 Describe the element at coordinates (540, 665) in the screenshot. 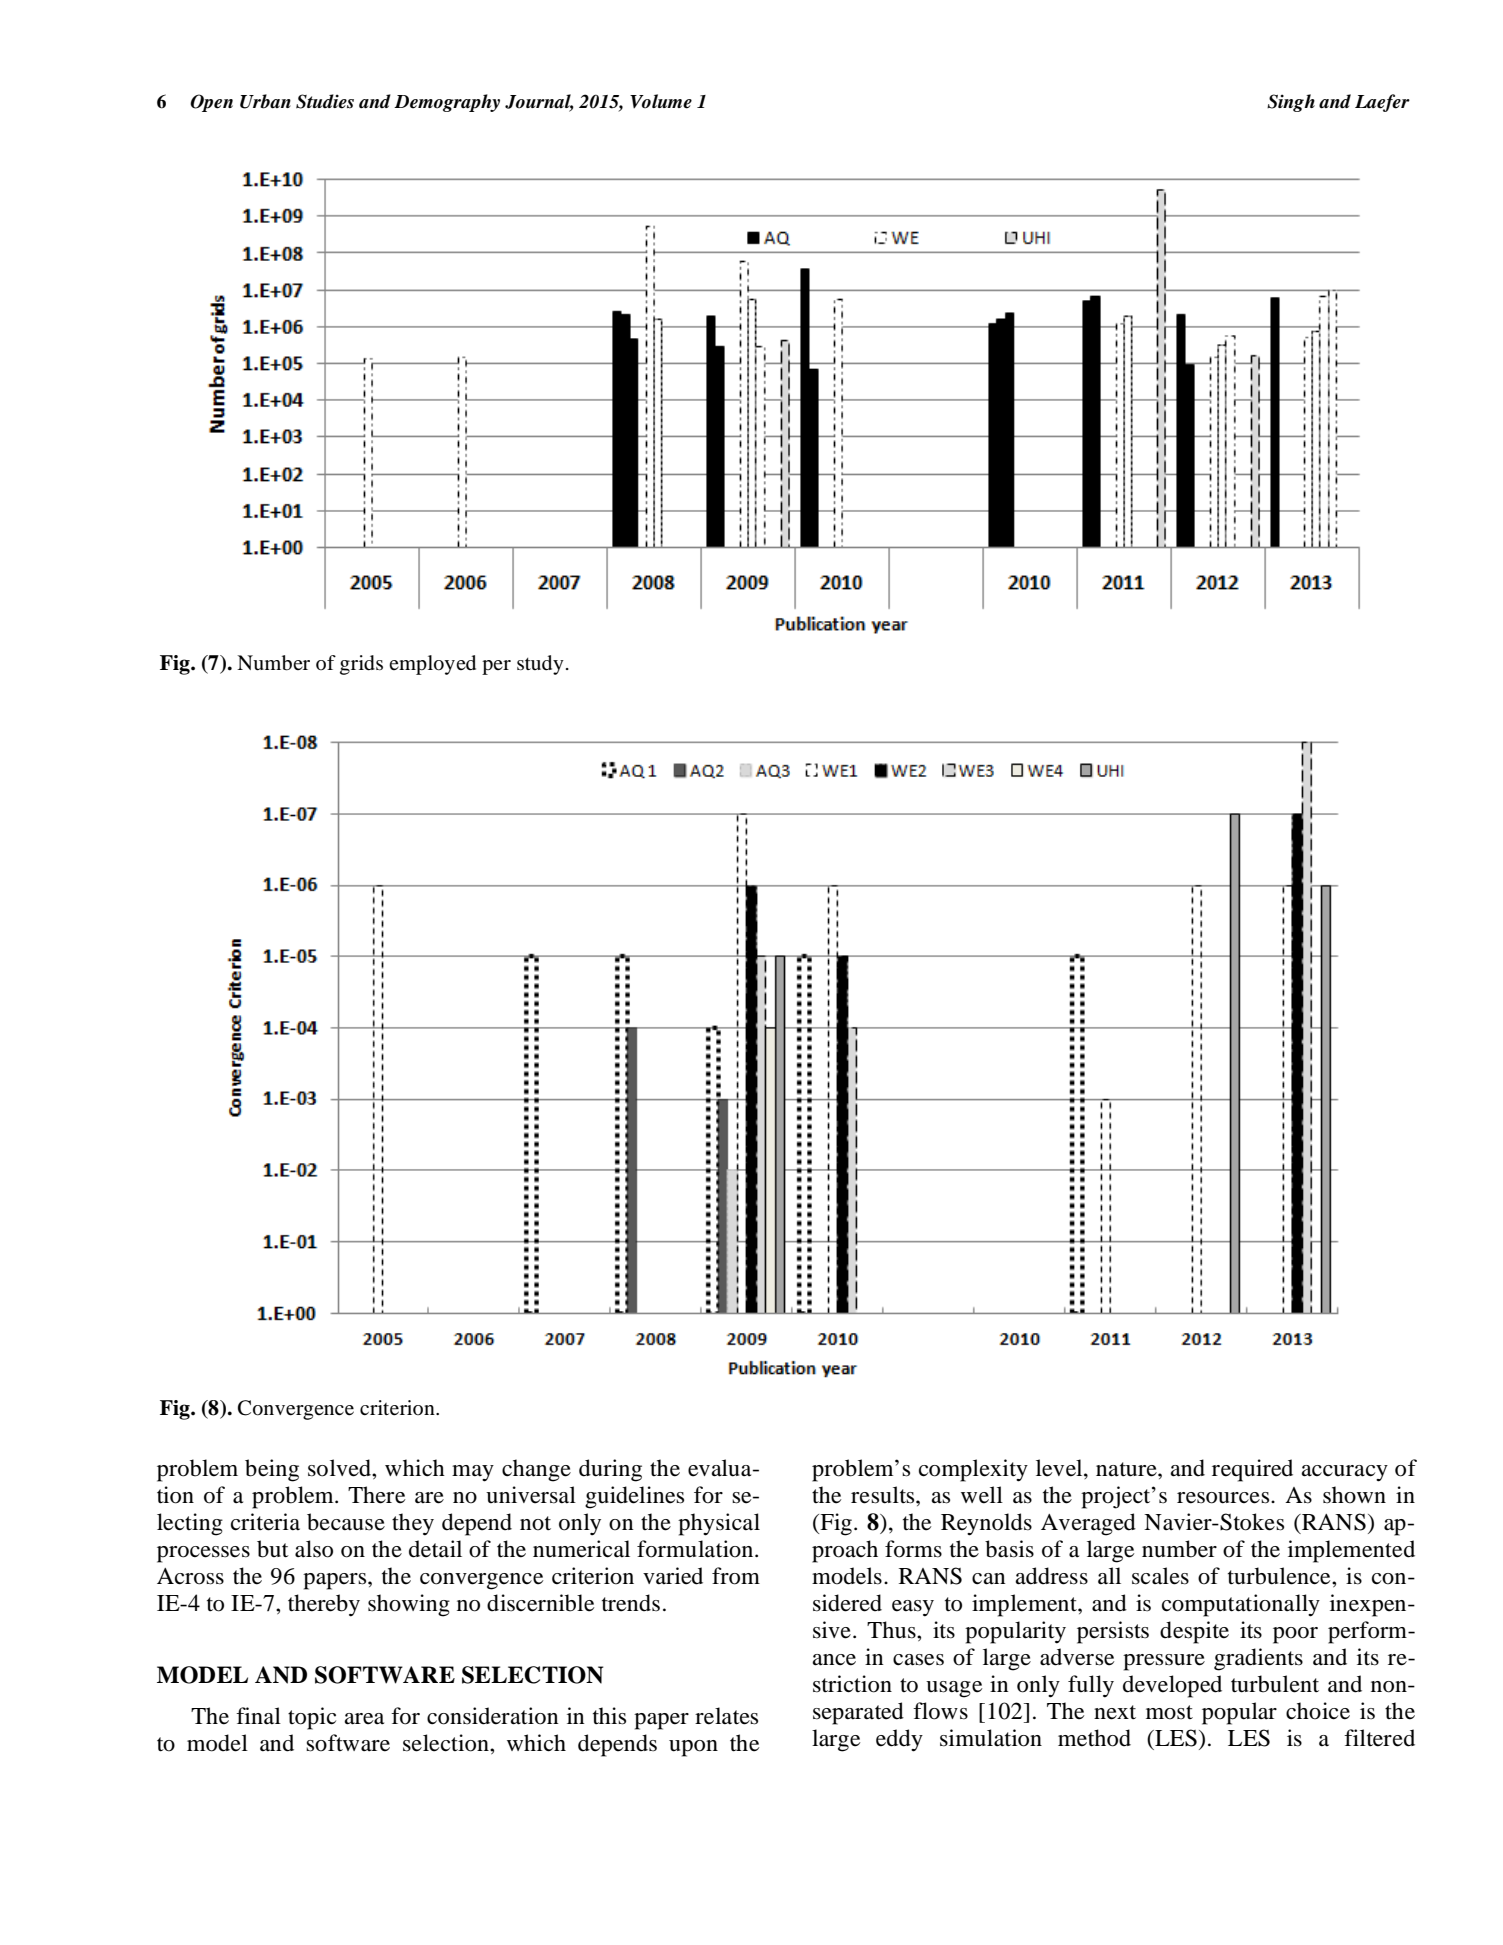

I see `study` at that location.
